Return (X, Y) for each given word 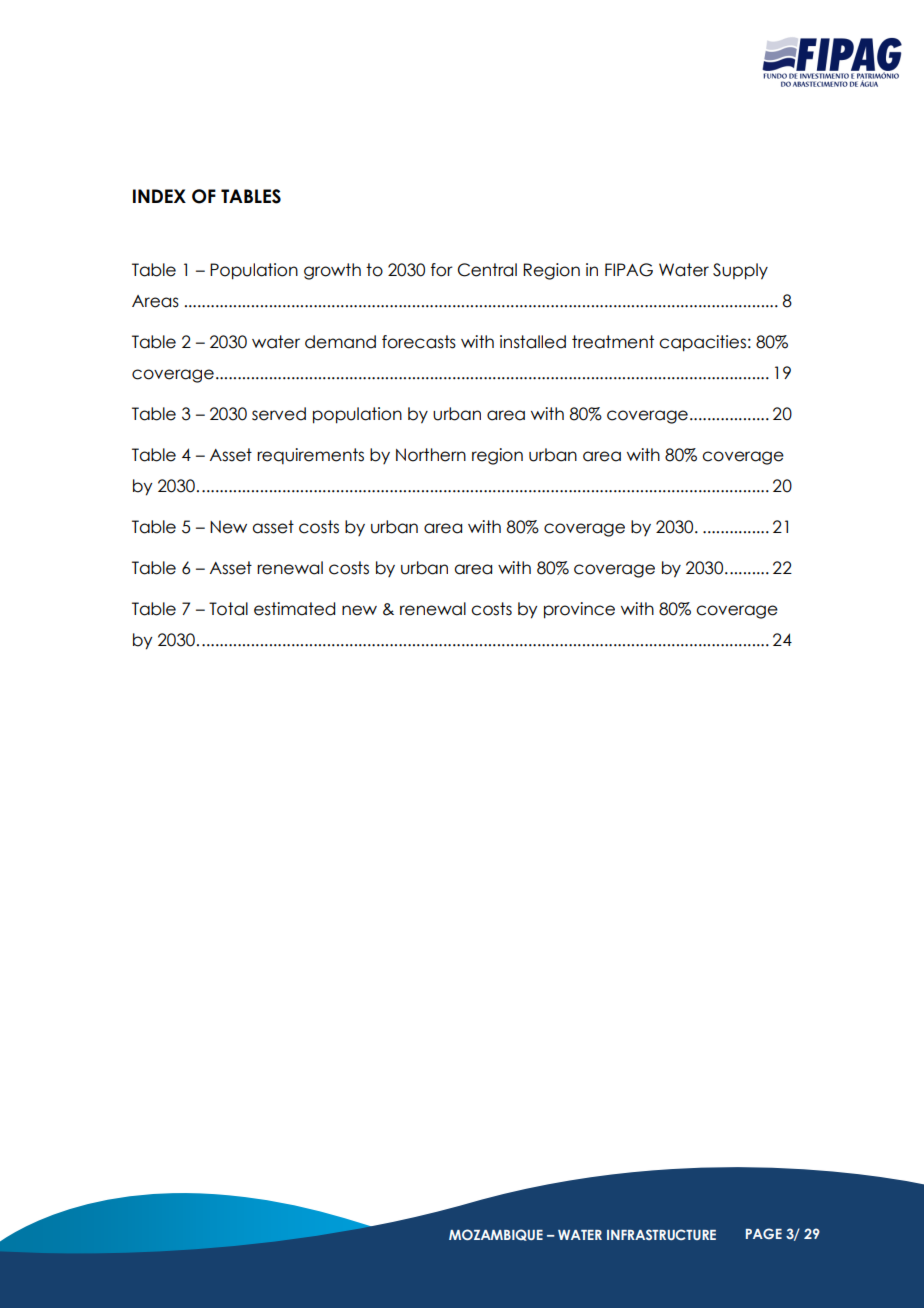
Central (487, 270)
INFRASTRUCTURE (661, 1234)
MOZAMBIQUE (496, 1235)
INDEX (159, 196)
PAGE (764, 1233)
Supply (740, 271)
